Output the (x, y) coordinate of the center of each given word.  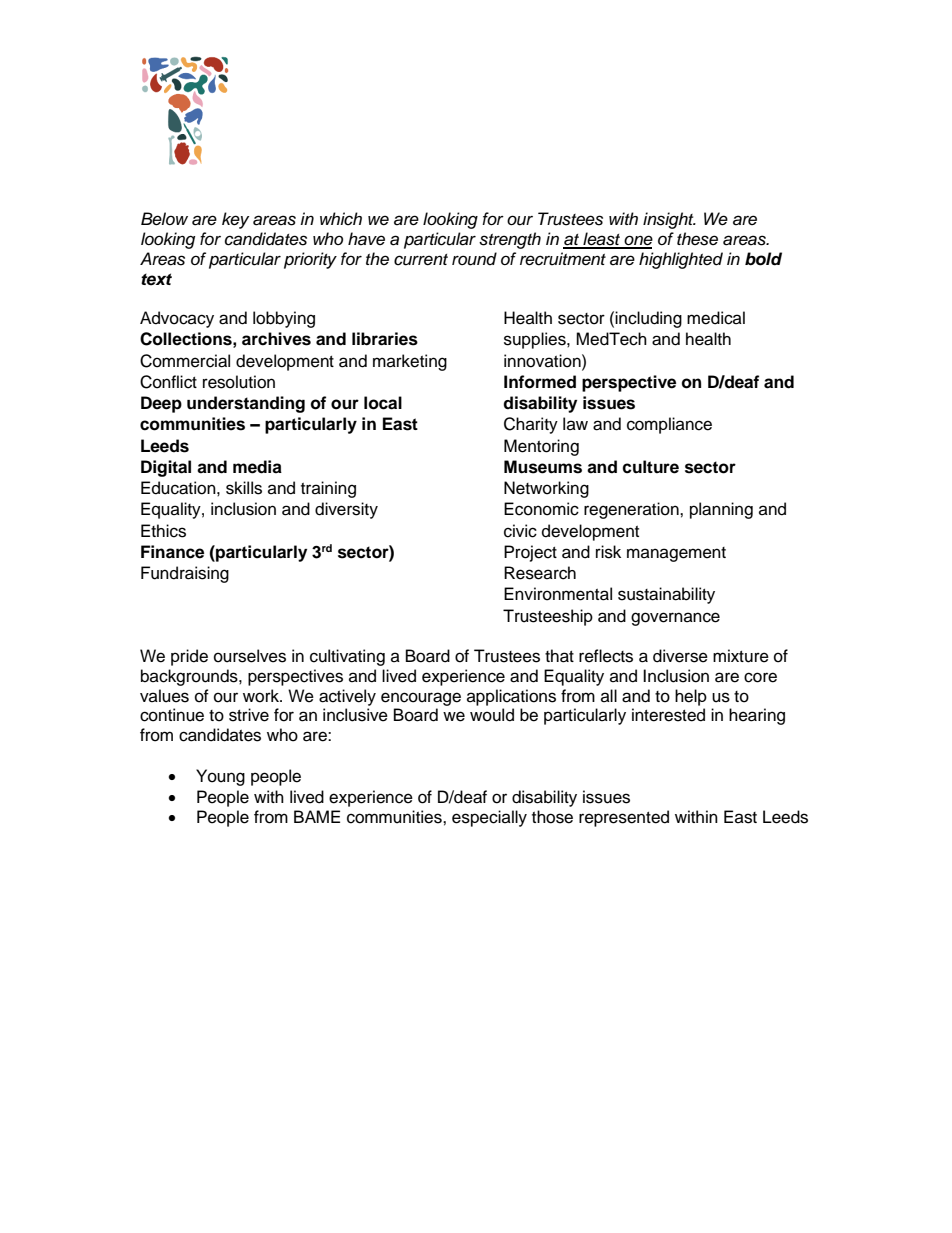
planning (721, 510)
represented (624, 818)
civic (520, 531)
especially (489, 818)
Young (220, 777)
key (235, 220)
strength (510, 240)
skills (244, 488)
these (697, 239)
